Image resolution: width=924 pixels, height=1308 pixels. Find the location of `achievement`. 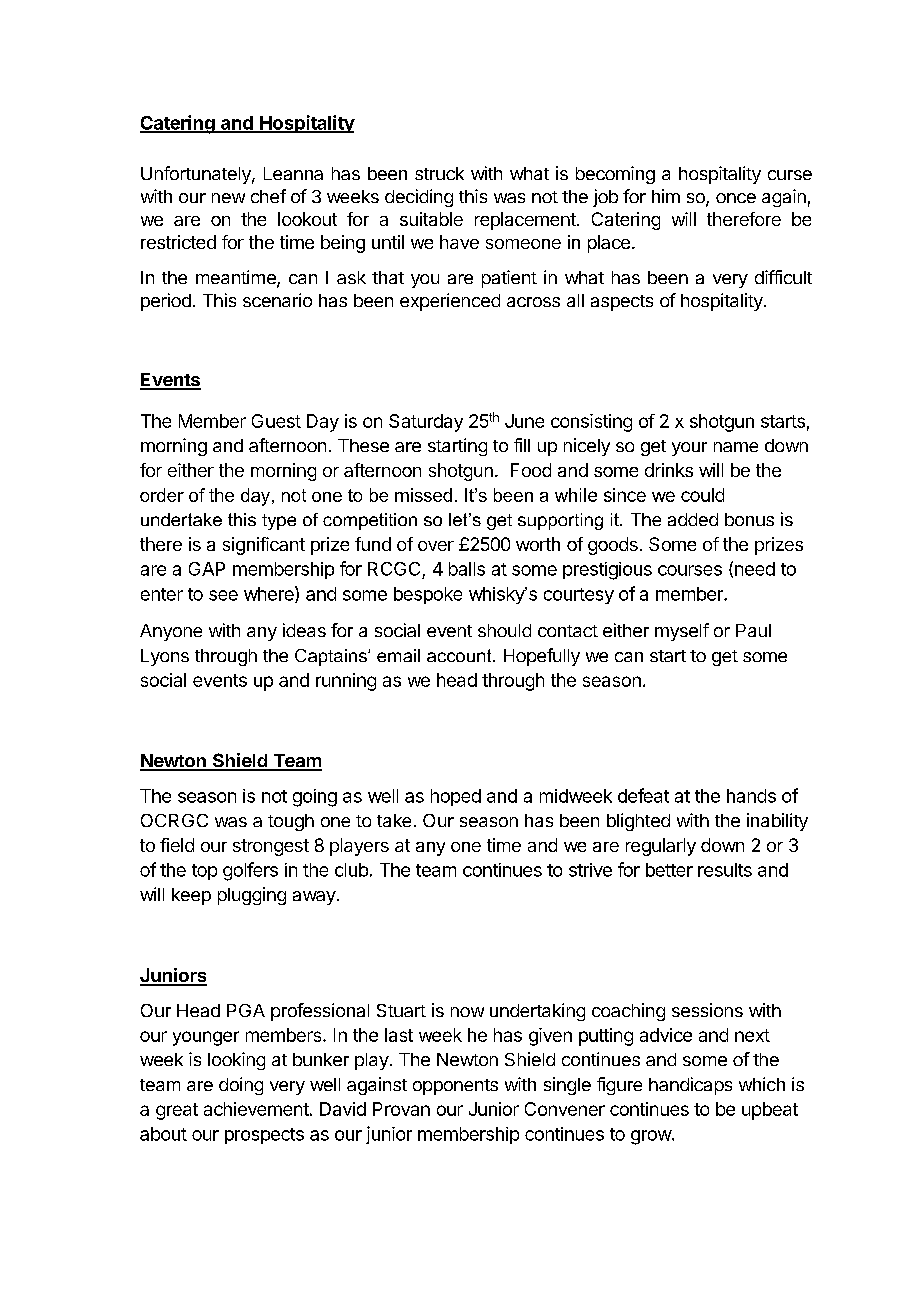

achievement is located at coordinates (256, 1109).
